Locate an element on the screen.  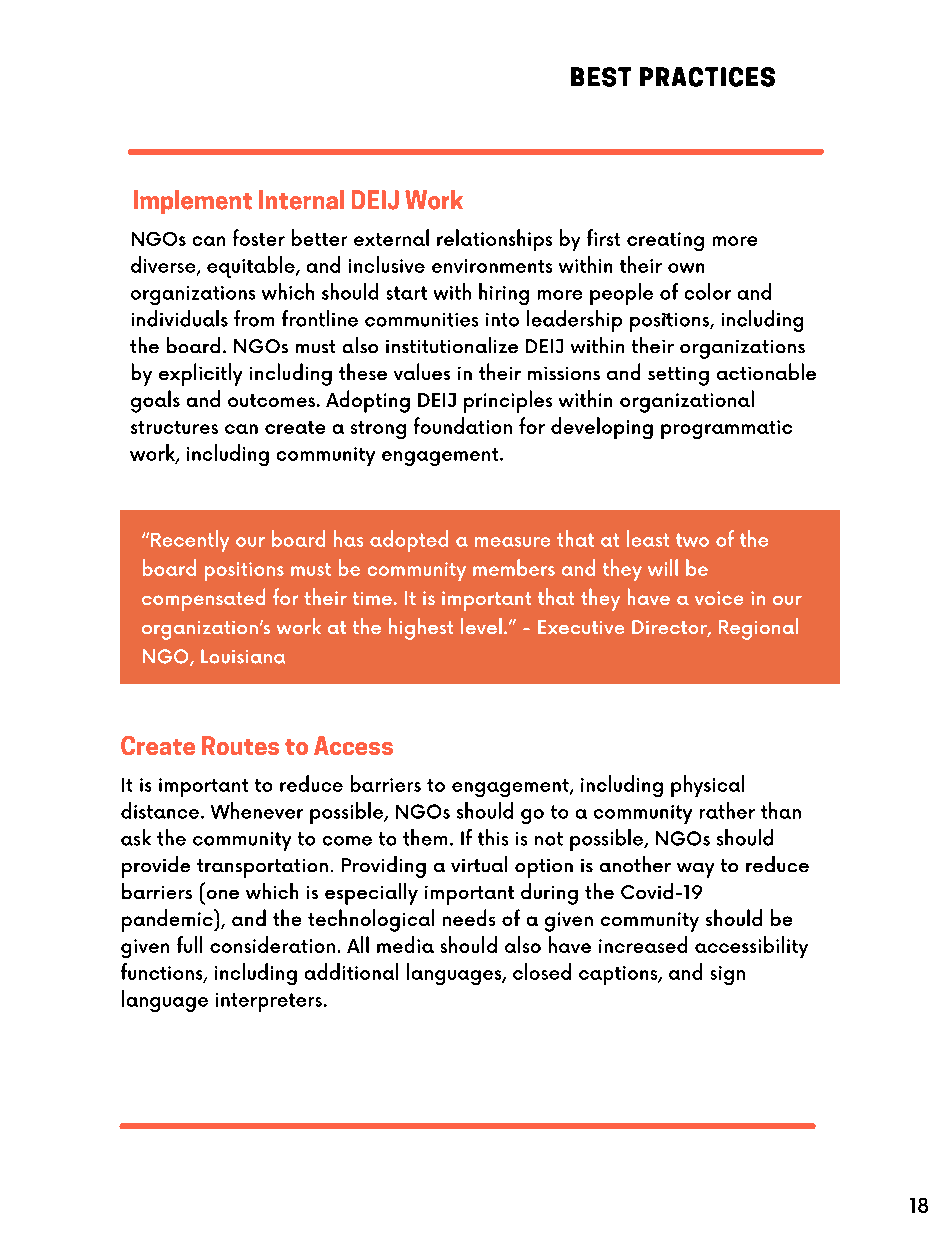
two is located at coordinates (692, 540).
